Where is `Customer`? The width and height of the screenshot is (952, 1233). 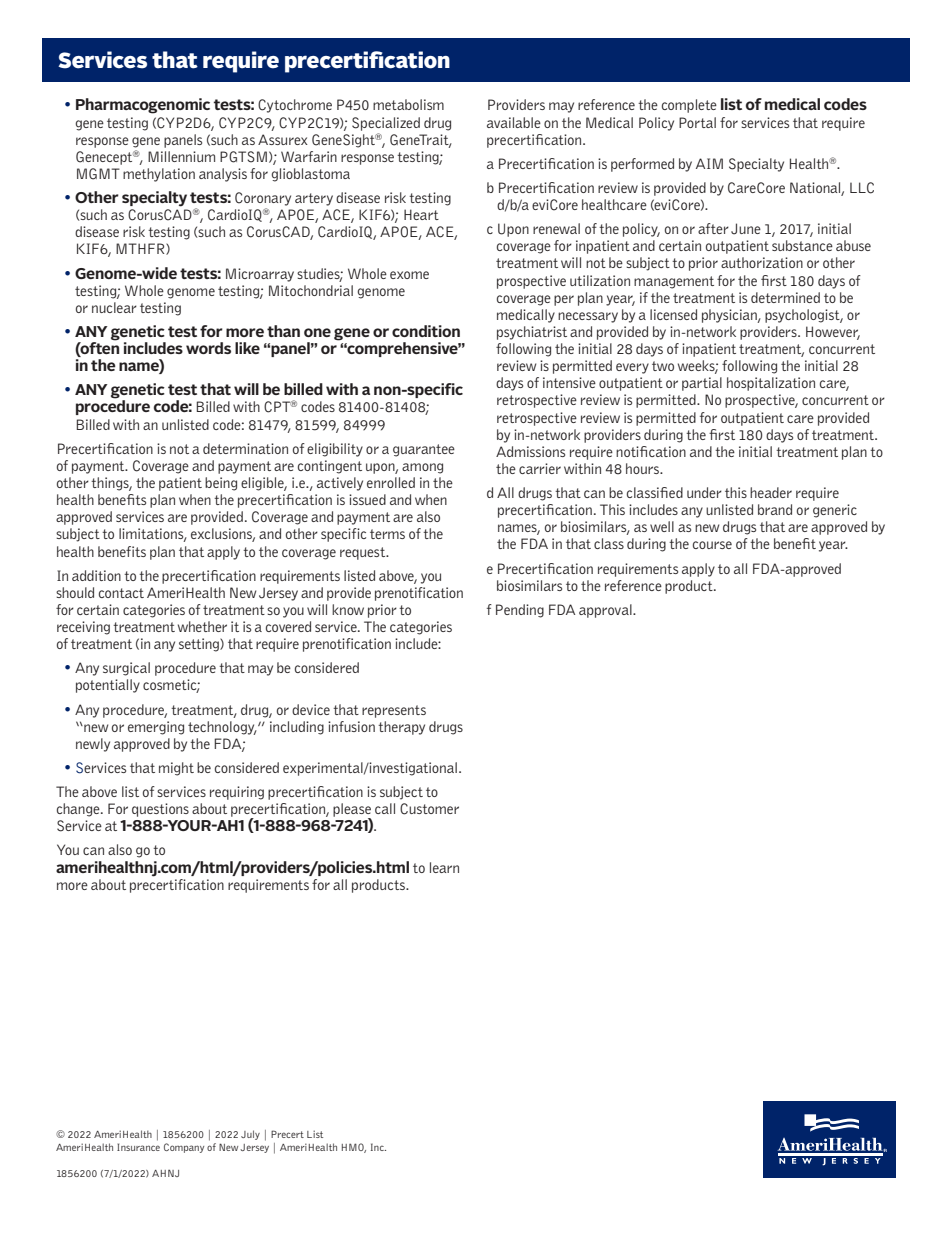 Customer is located at coordinates (429, 809).
